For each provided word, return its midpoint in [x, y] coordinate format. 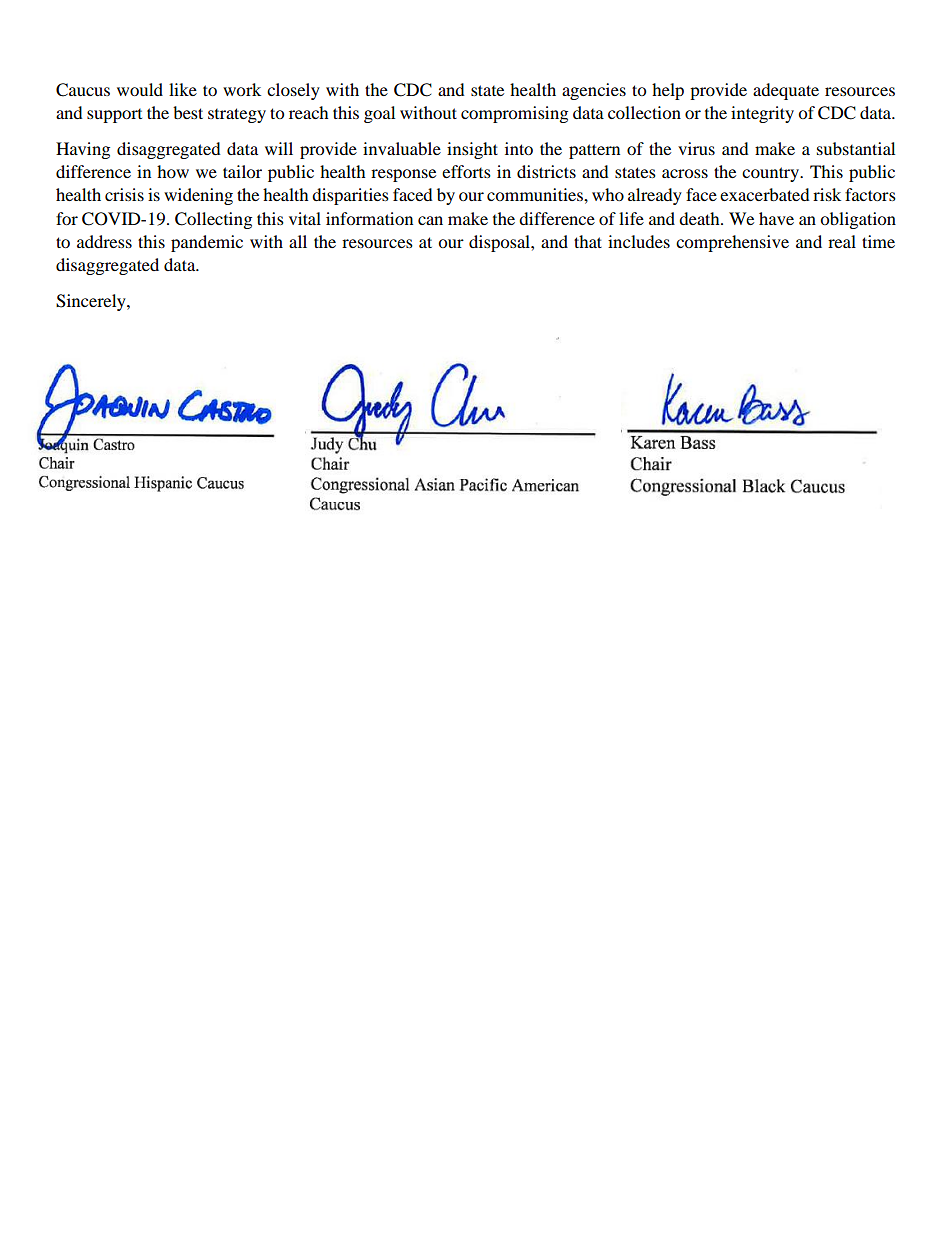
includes [639, 241]
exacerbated [765, 194]
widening [198, 196]
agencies [594, 91]
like [183, 89]
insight [472, 150]
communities [536, 194]
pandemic [207, 243]
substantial [856, 148]
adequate [786, 91]
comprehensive [732, 243]
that [588, 241]
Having [83, 150]
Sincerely [92, 302]
